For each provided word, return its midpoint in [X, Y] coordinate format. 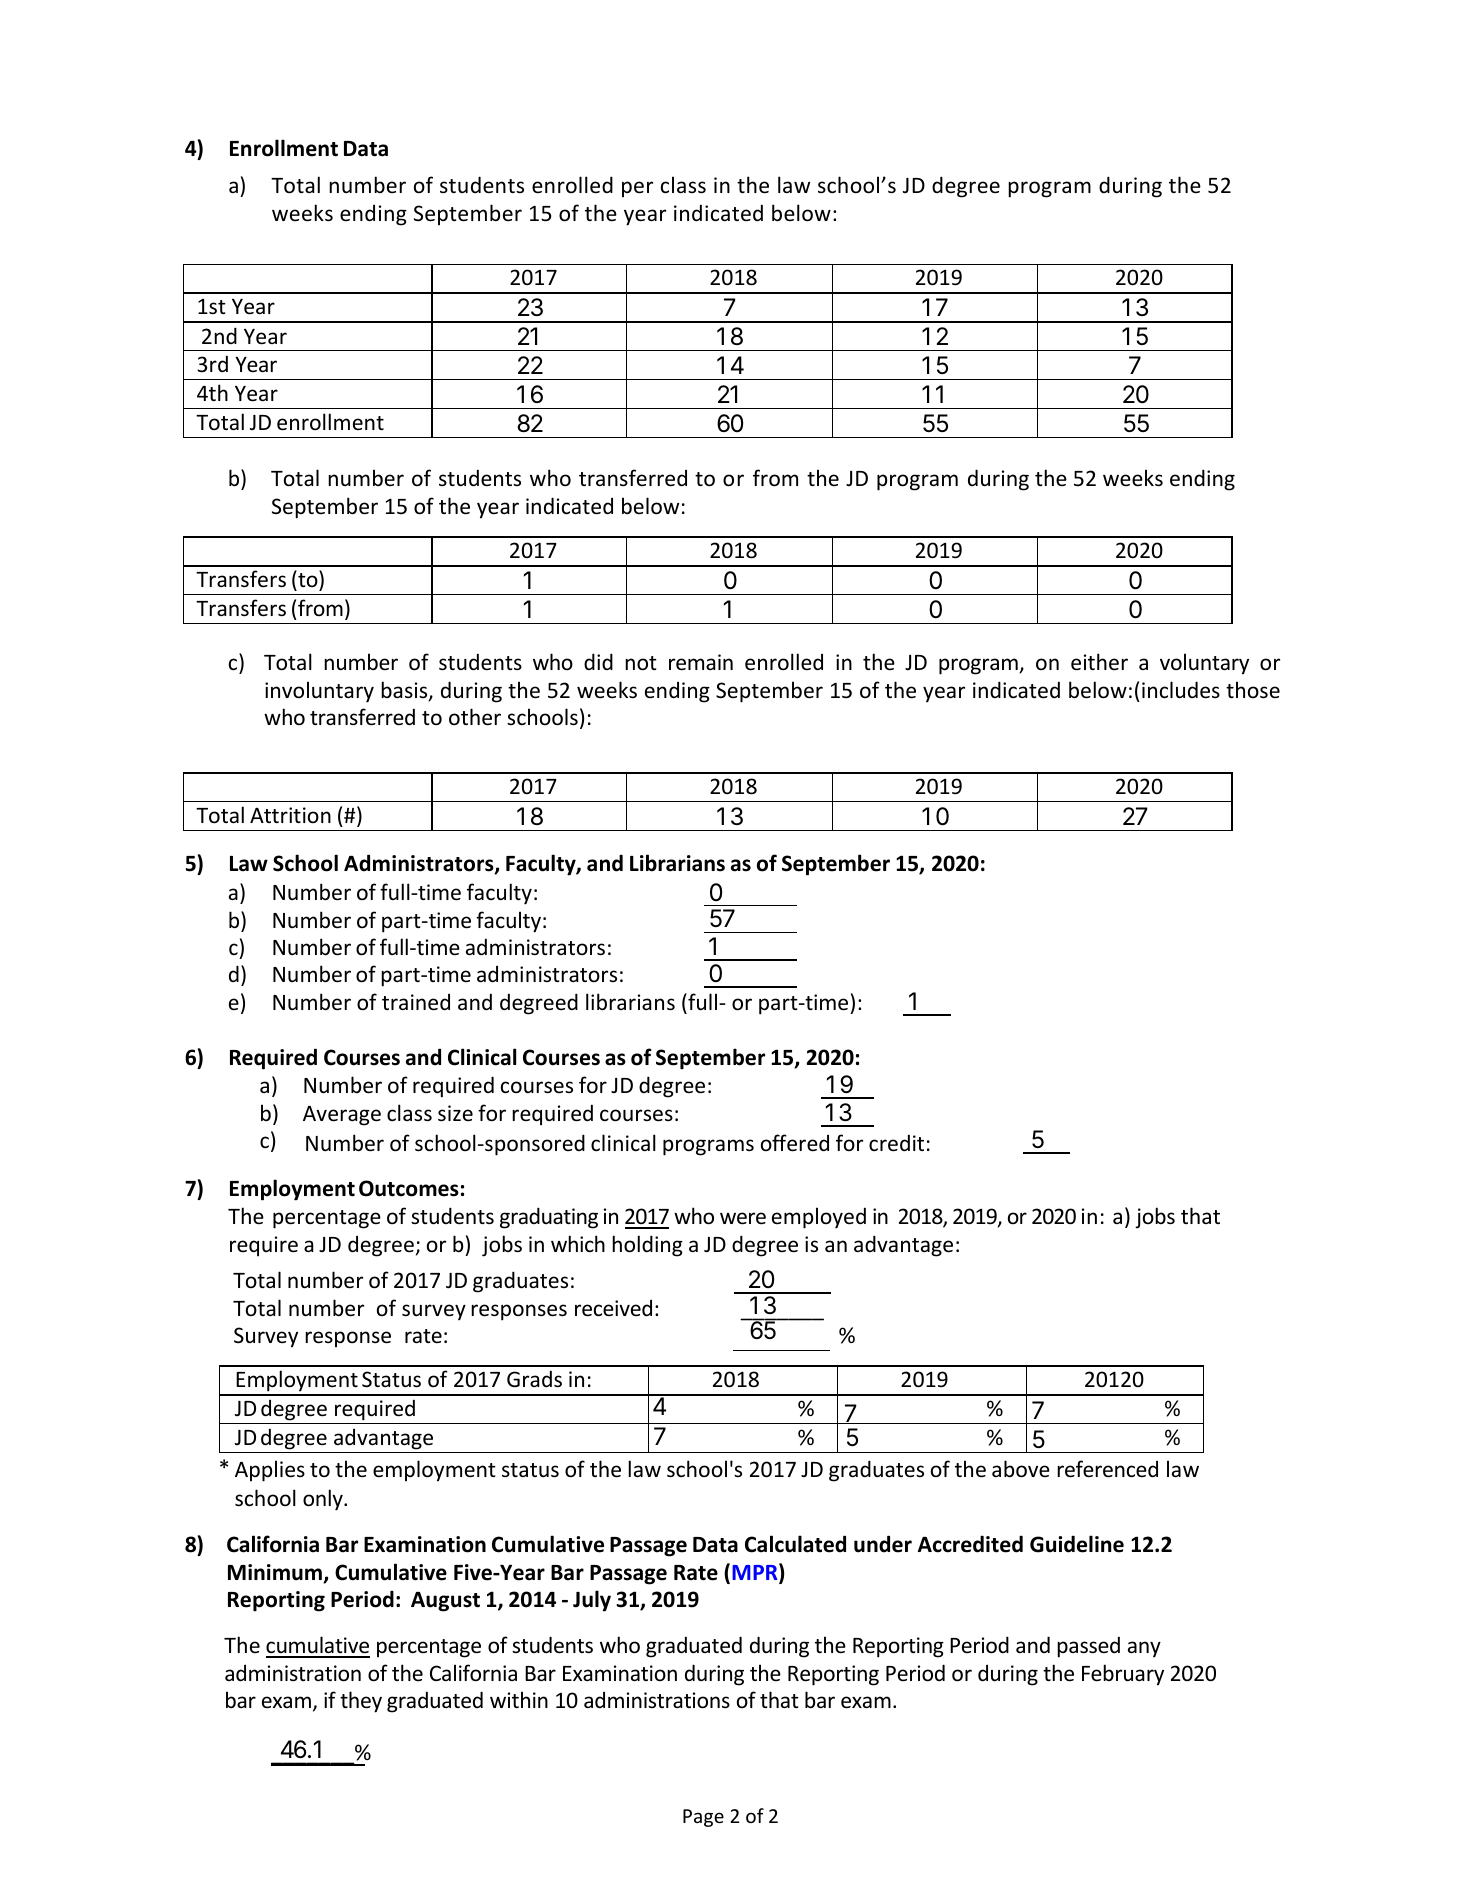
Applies [270, 1471]
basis [405, 691]
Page [703, 1818]
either [1099, 662]
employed [819, 1218]
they [361, 1702]
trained [416, 1002]
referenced [1107, 1469]
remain [701, 662]
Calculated [795, 1544]
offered [795, 1143]
